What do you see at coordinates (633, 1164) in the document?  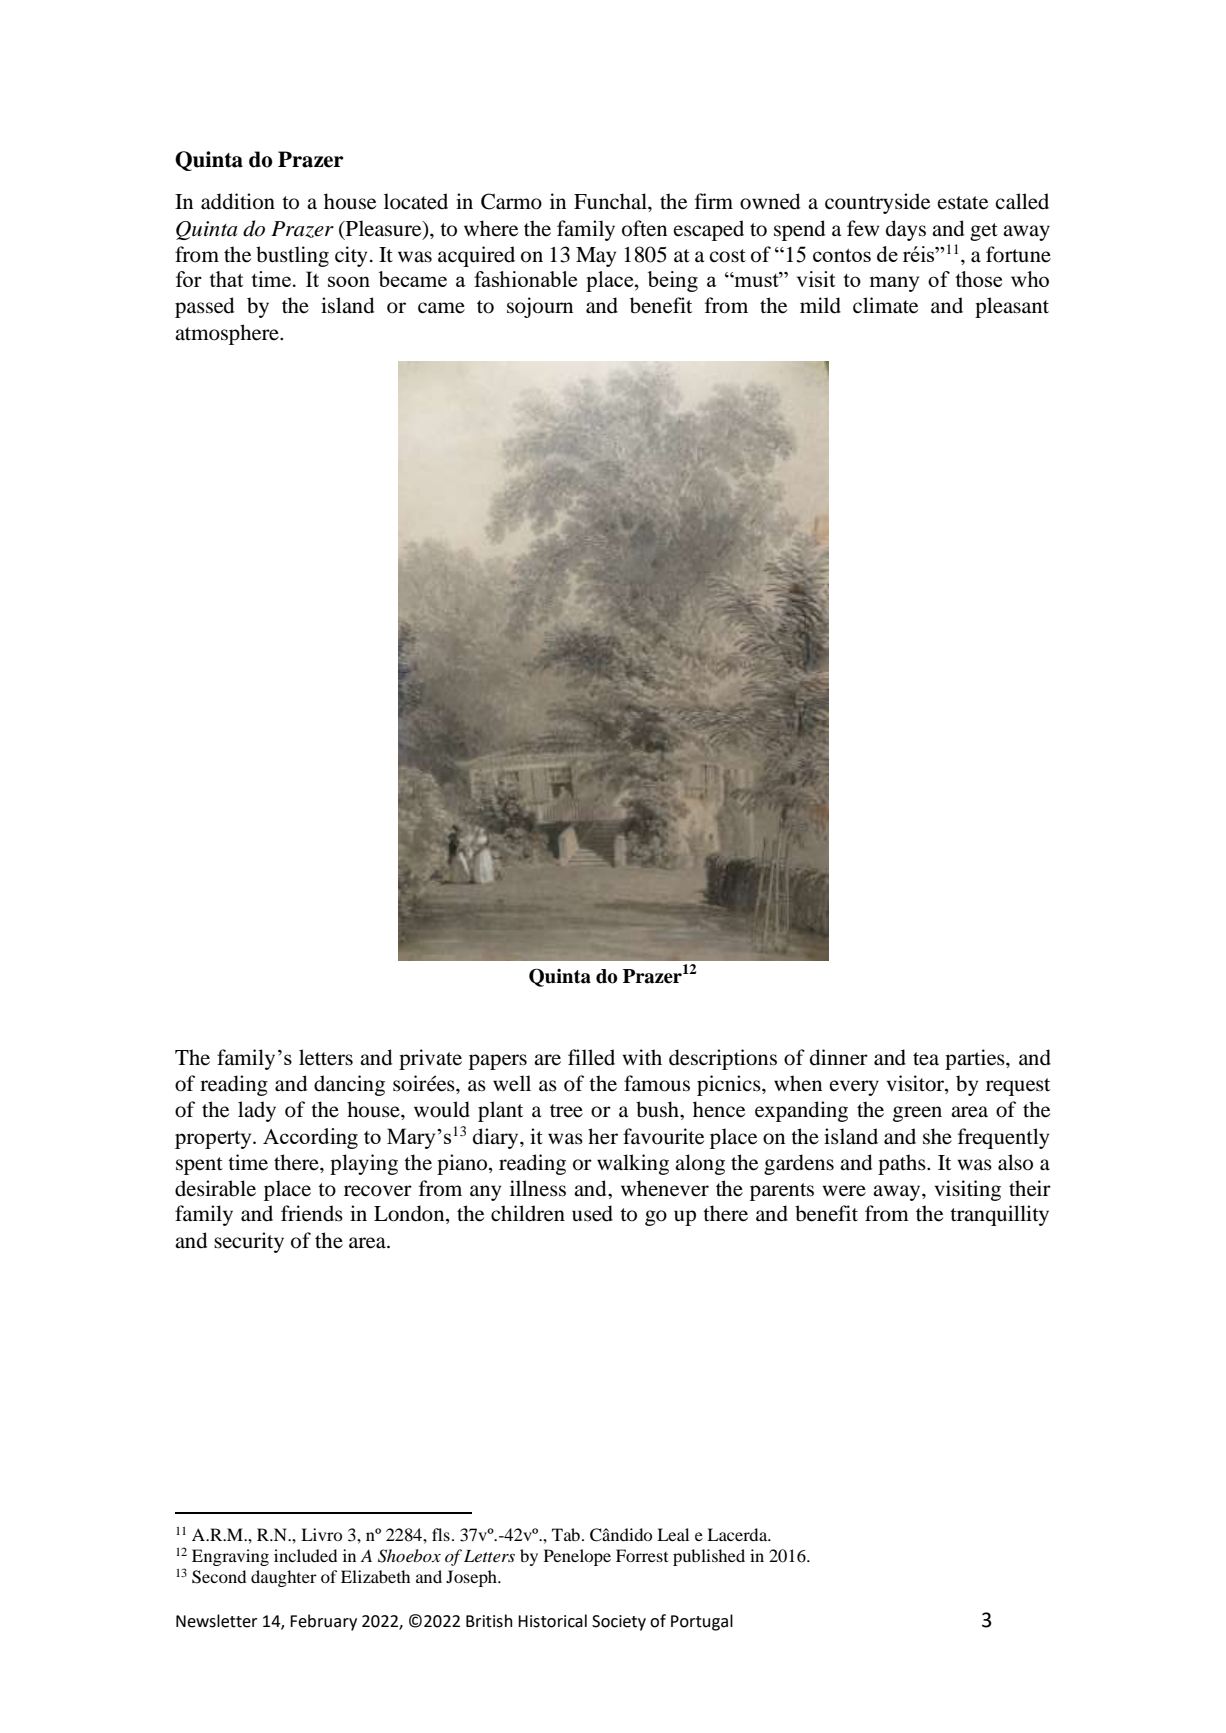 I see `walking` at bounding box center [633, 1164].
